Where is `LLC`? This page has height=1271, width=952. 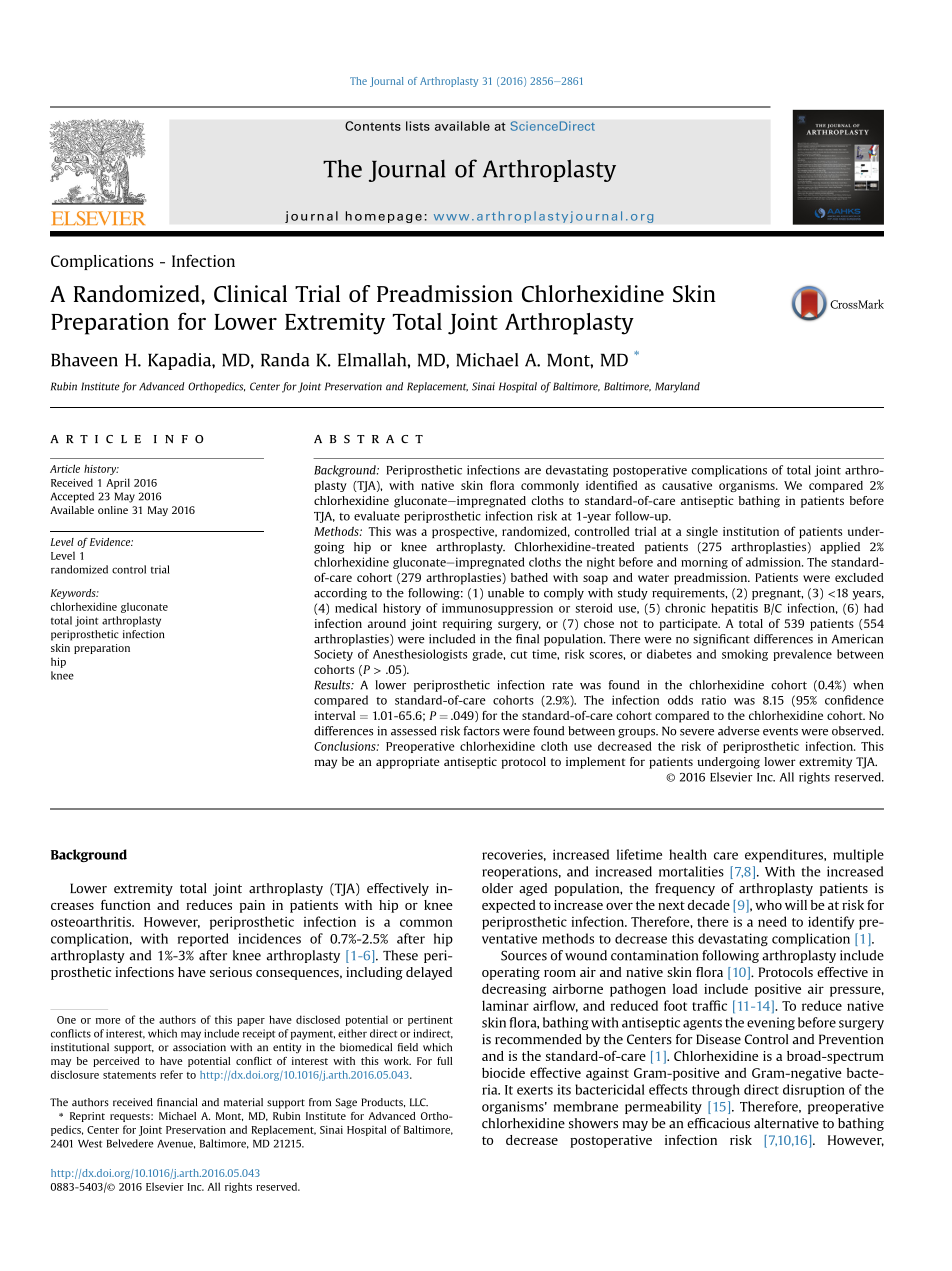
LLC is located at coordinates (419, 1102).
